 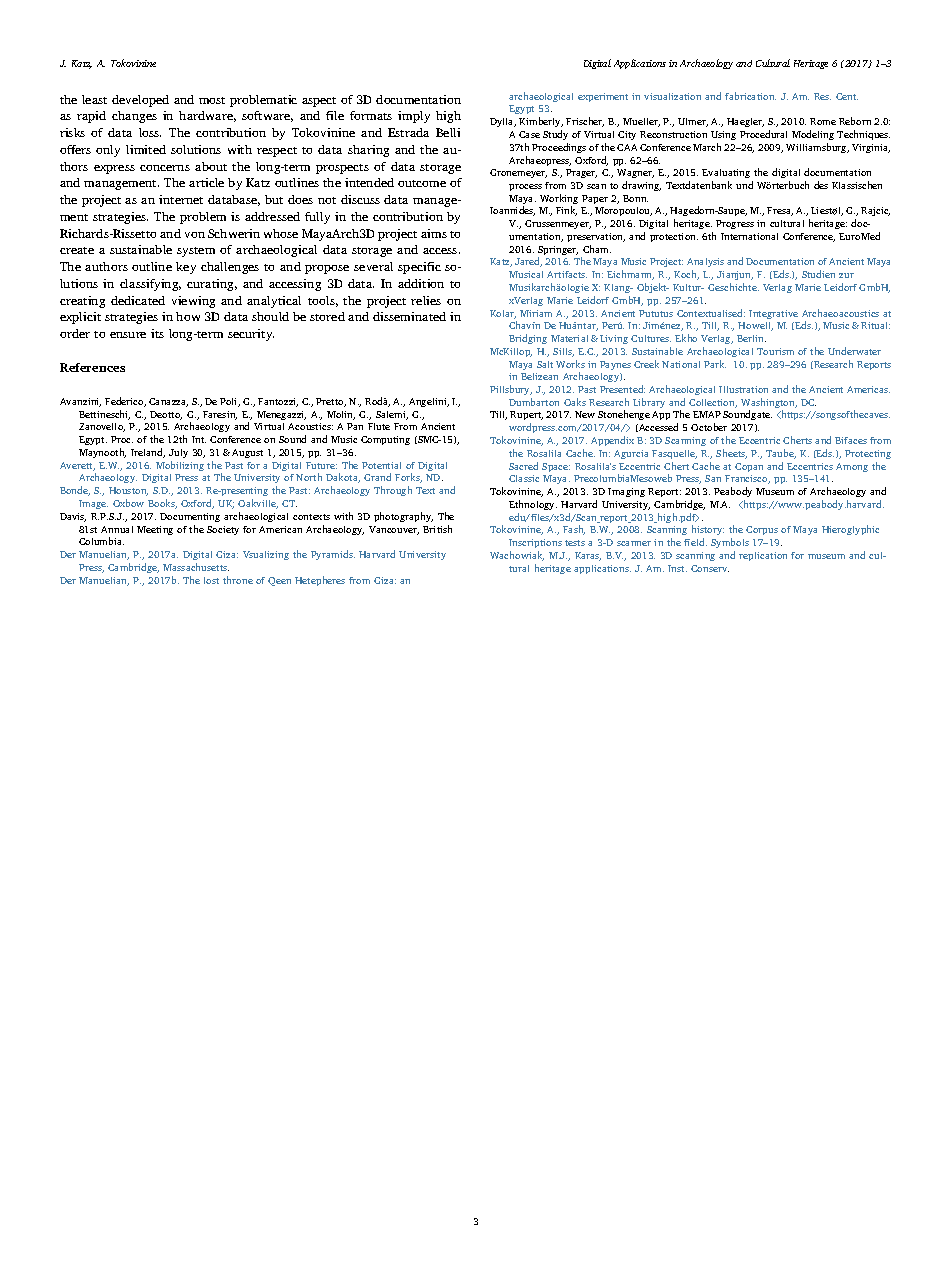 I want to click on Sheets, so click(x=731, y=454).
